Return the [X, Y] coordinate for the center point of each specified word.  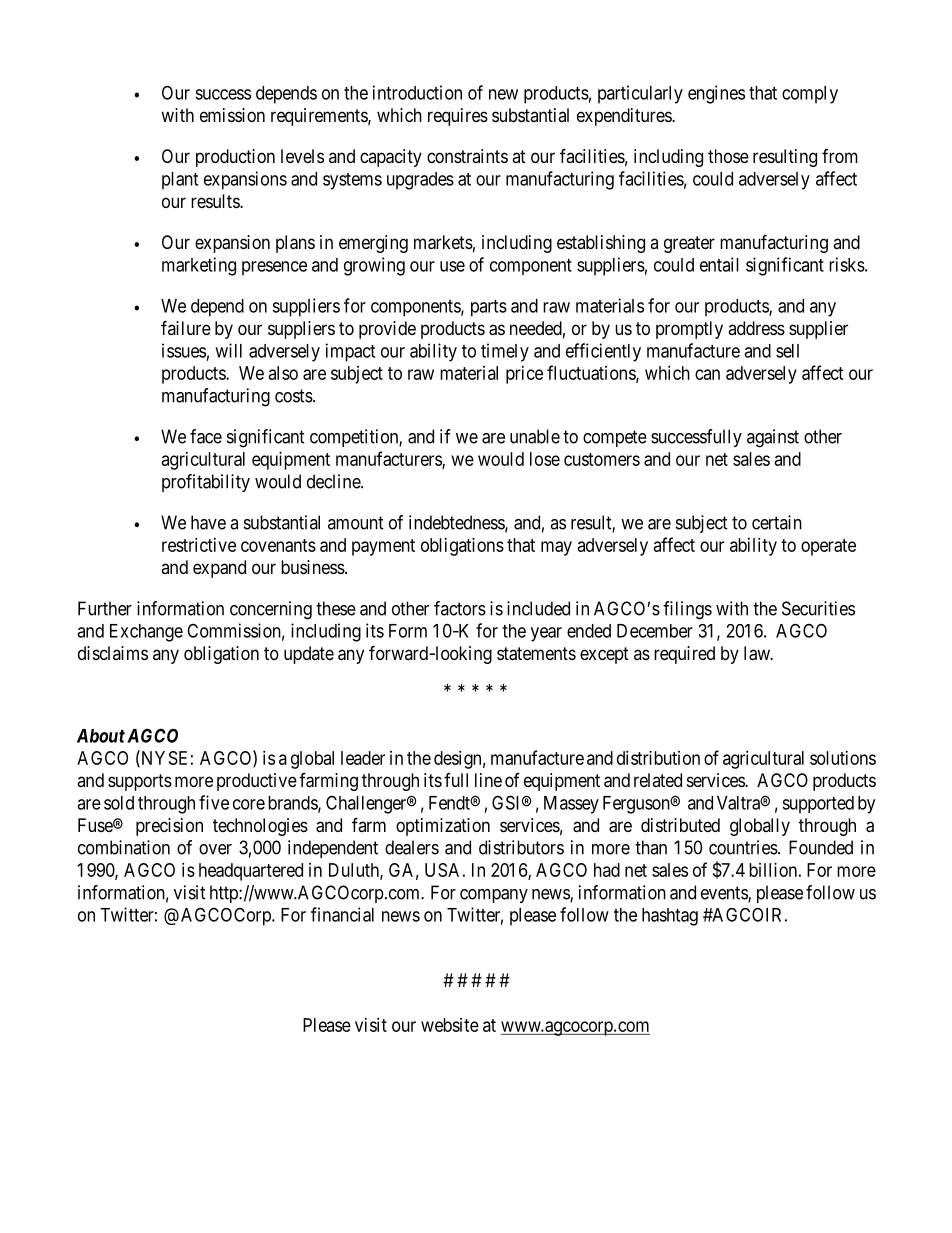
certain [777, 522]
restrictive [199, 545]
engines [716, 94]
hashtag [670, 917]
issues [184, 350]
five [214, 802]
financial [342, 914]
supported [818, 805]
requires [458, 117]
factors [460, 608]
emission [232, 115]
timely [505, 352]
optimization [443, 827]
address [756, 328]
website [450, 1025]
